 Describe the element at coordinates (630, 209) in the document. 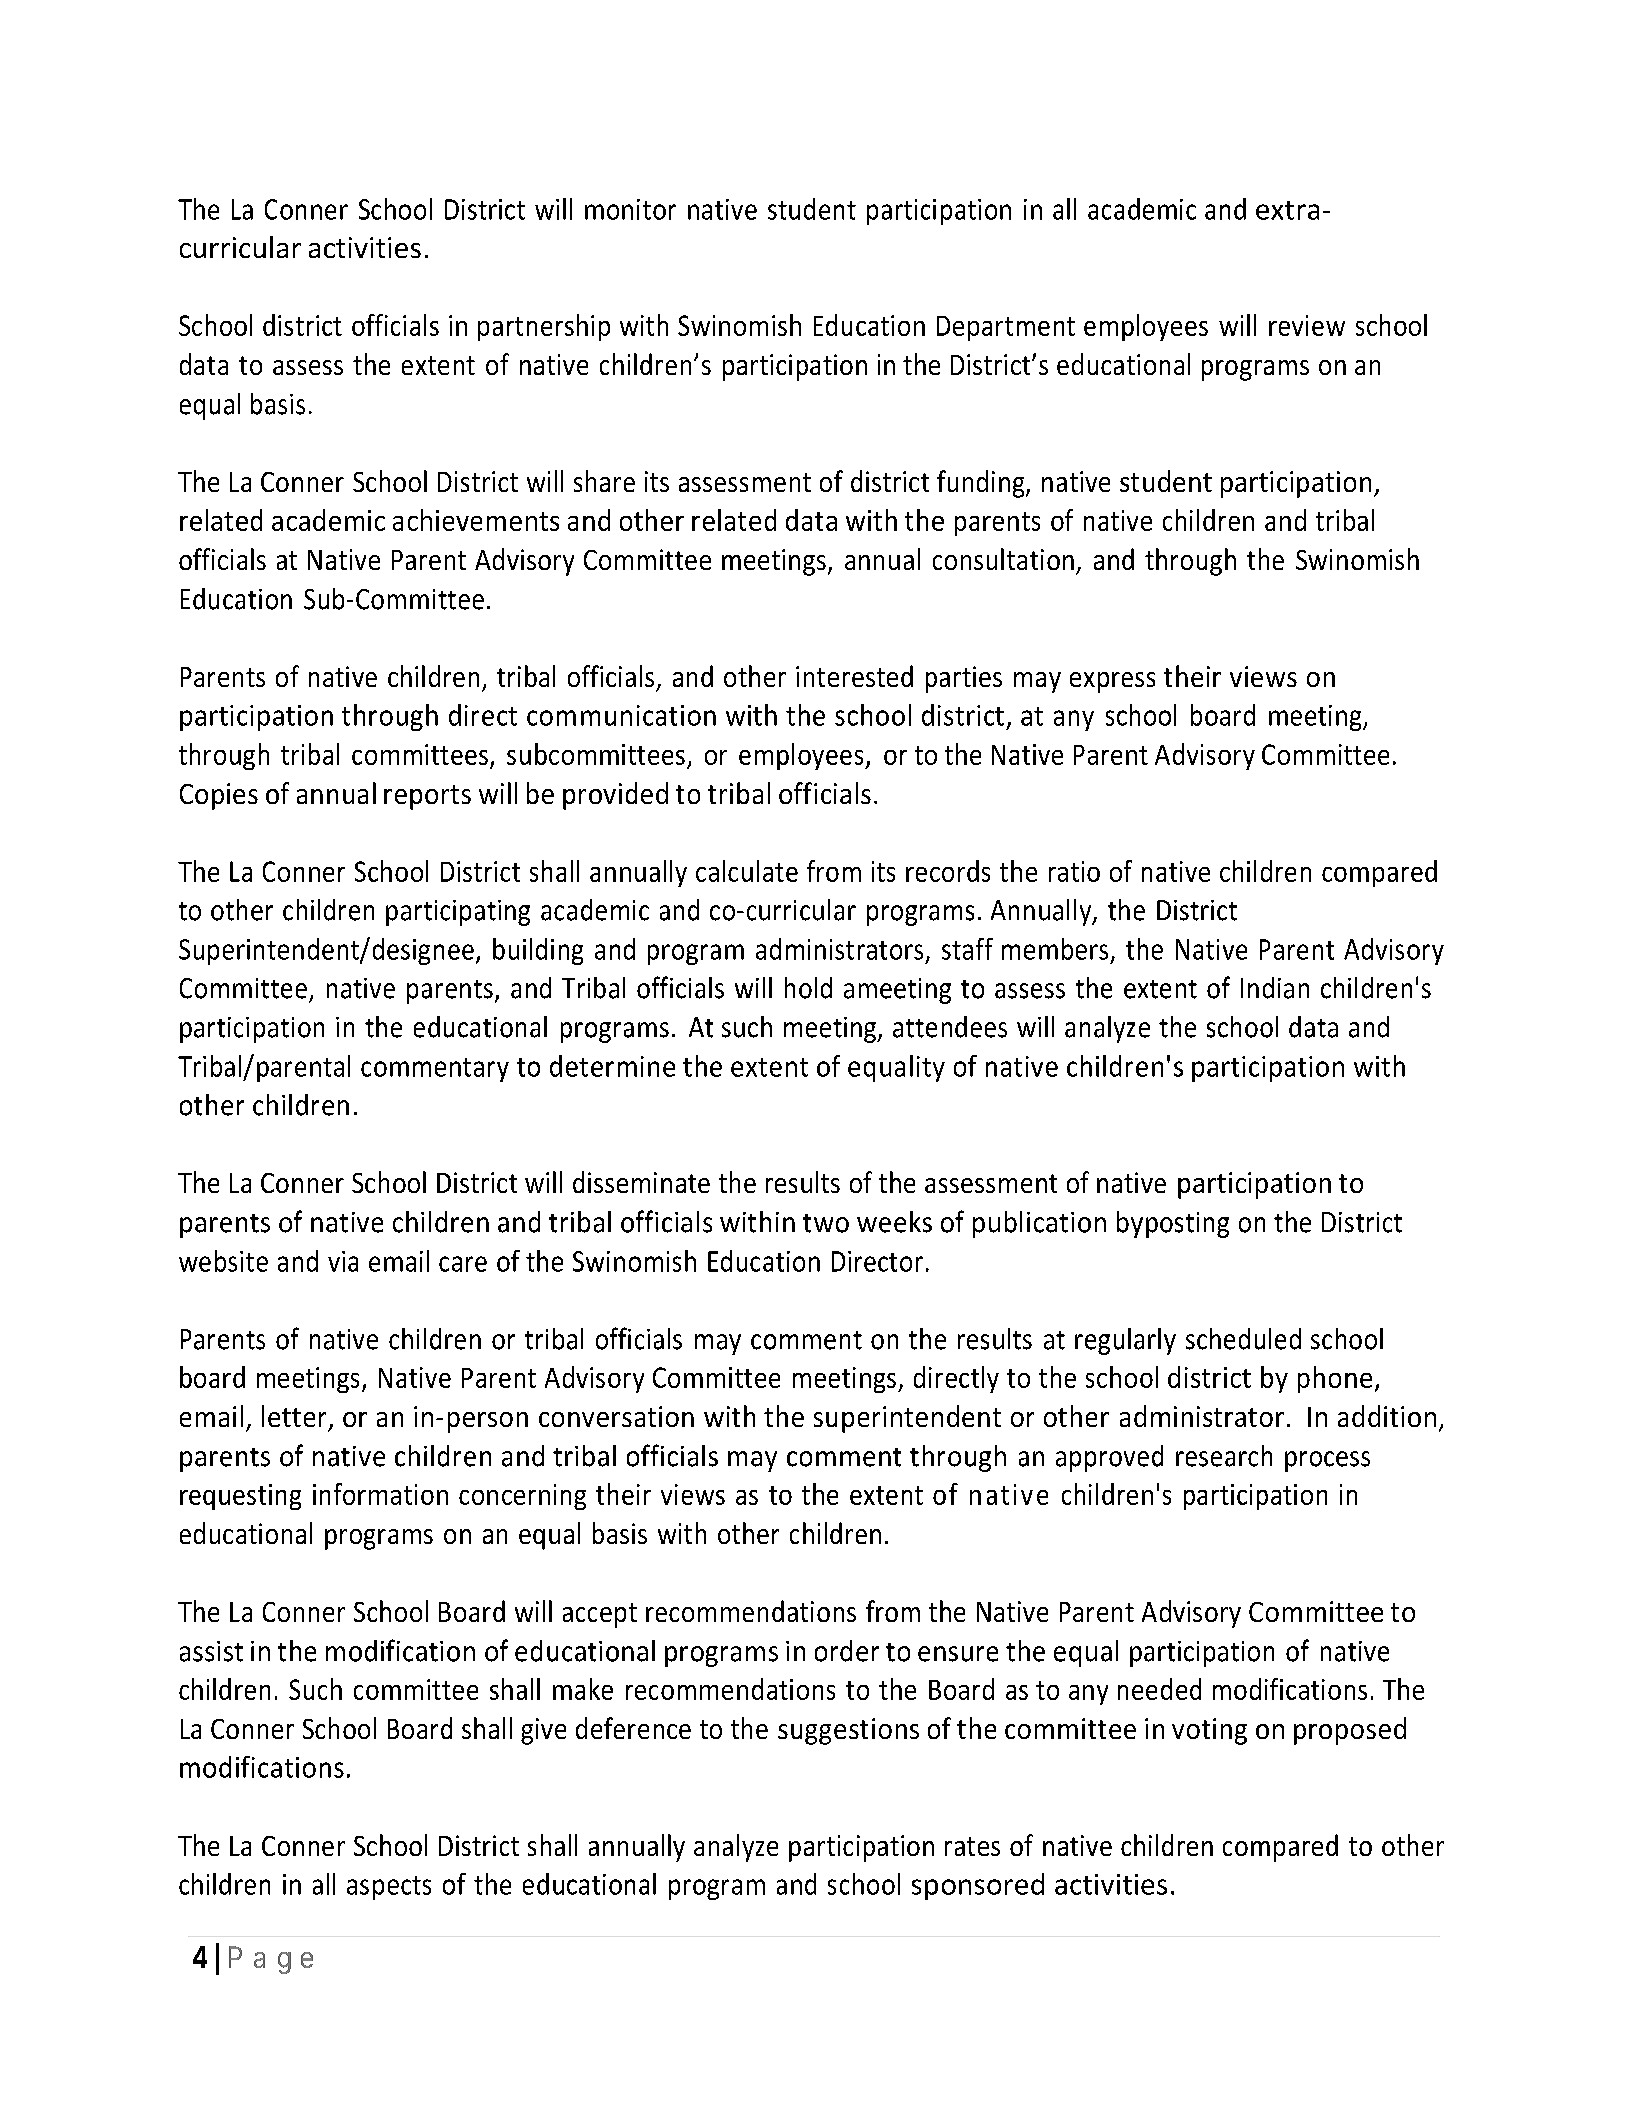

I see `monitor` at that location.
